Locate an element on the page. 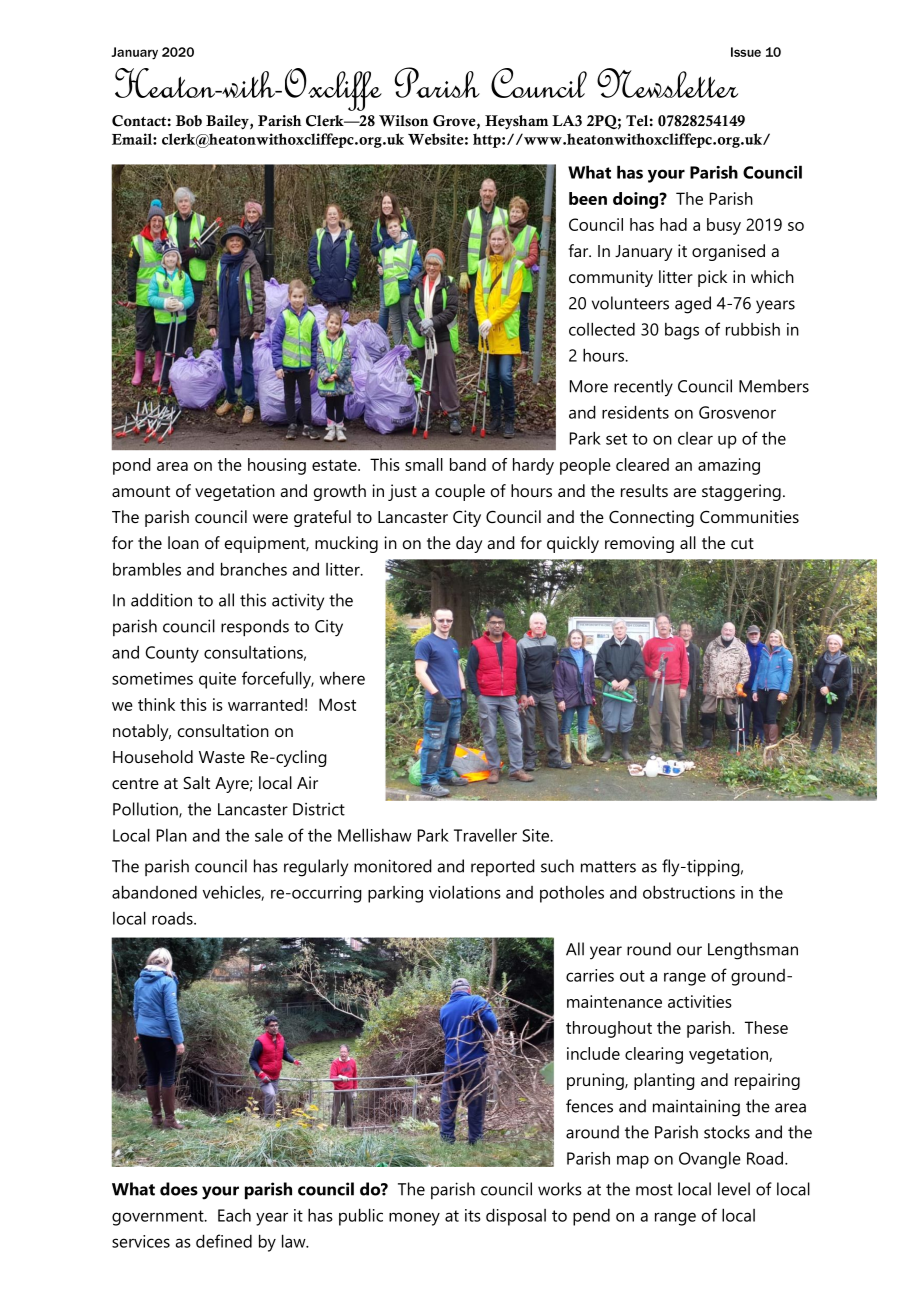  obstructions is located at coordinates (689, 892).
